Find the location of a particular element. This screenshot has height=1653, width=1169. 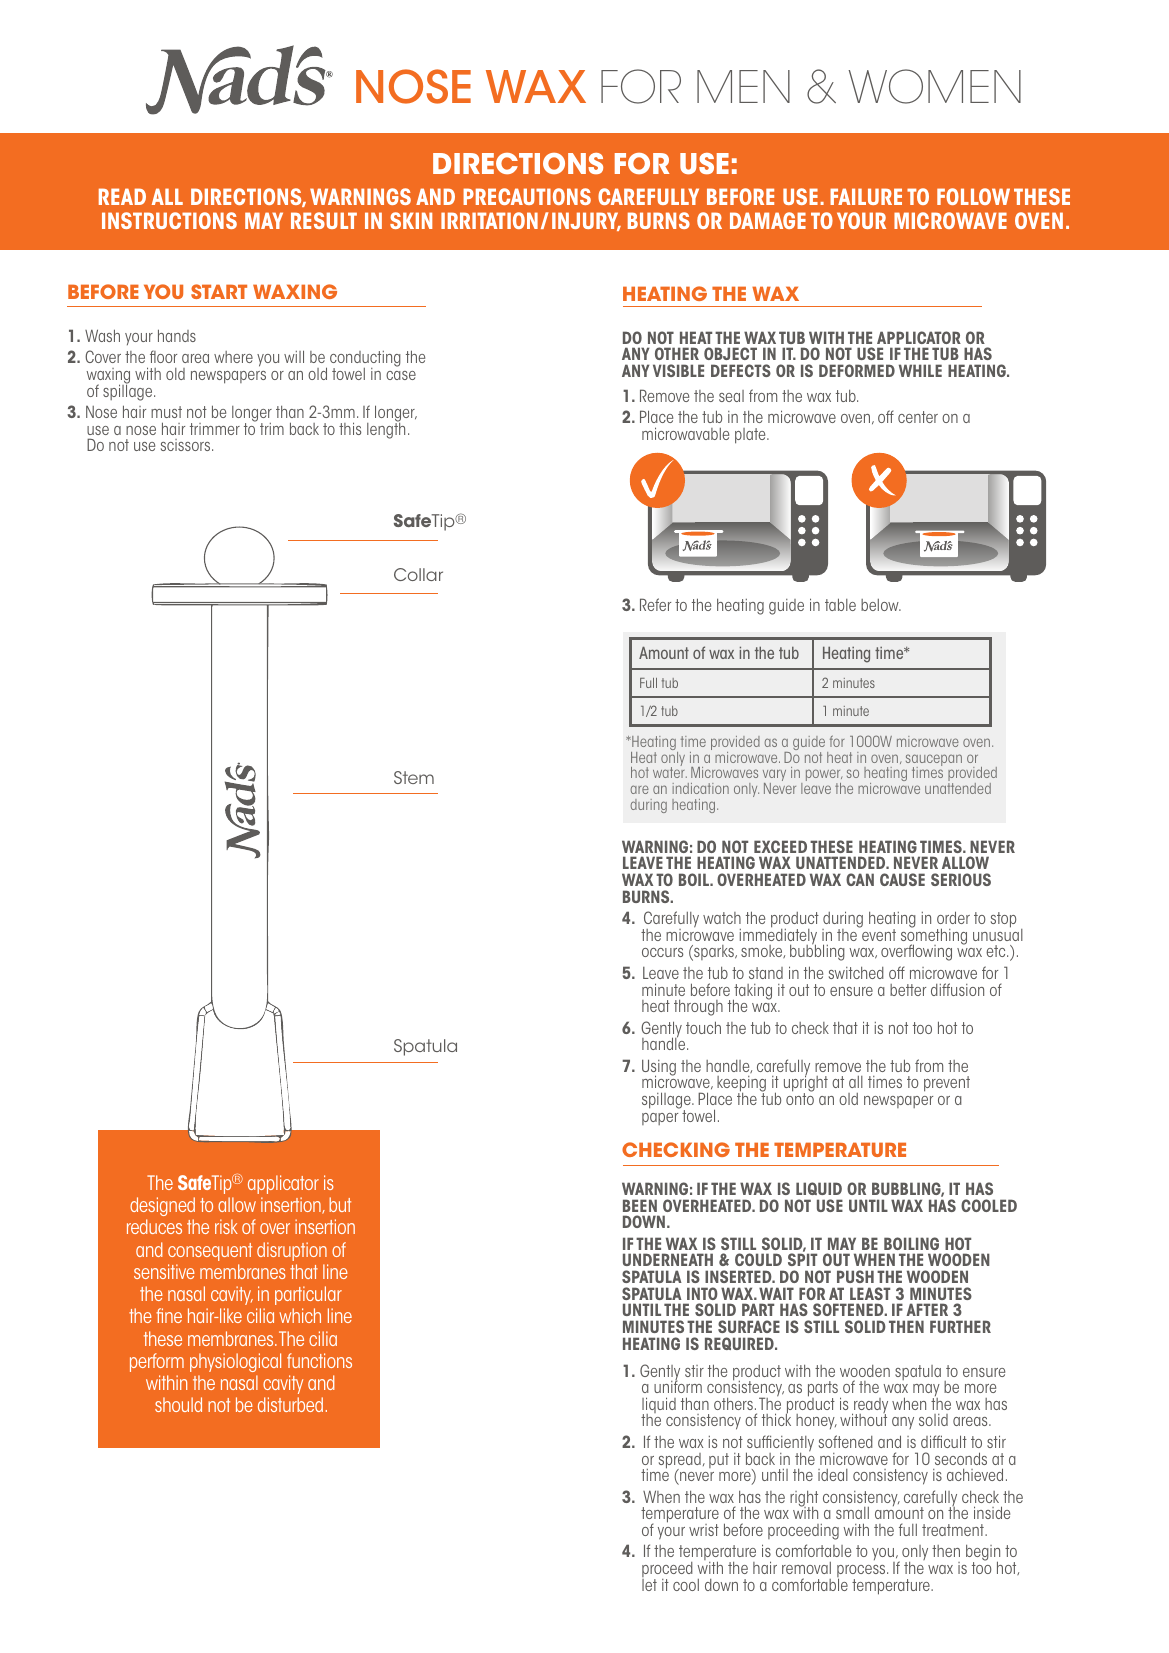

should is located at coordinates (178, 1404).
